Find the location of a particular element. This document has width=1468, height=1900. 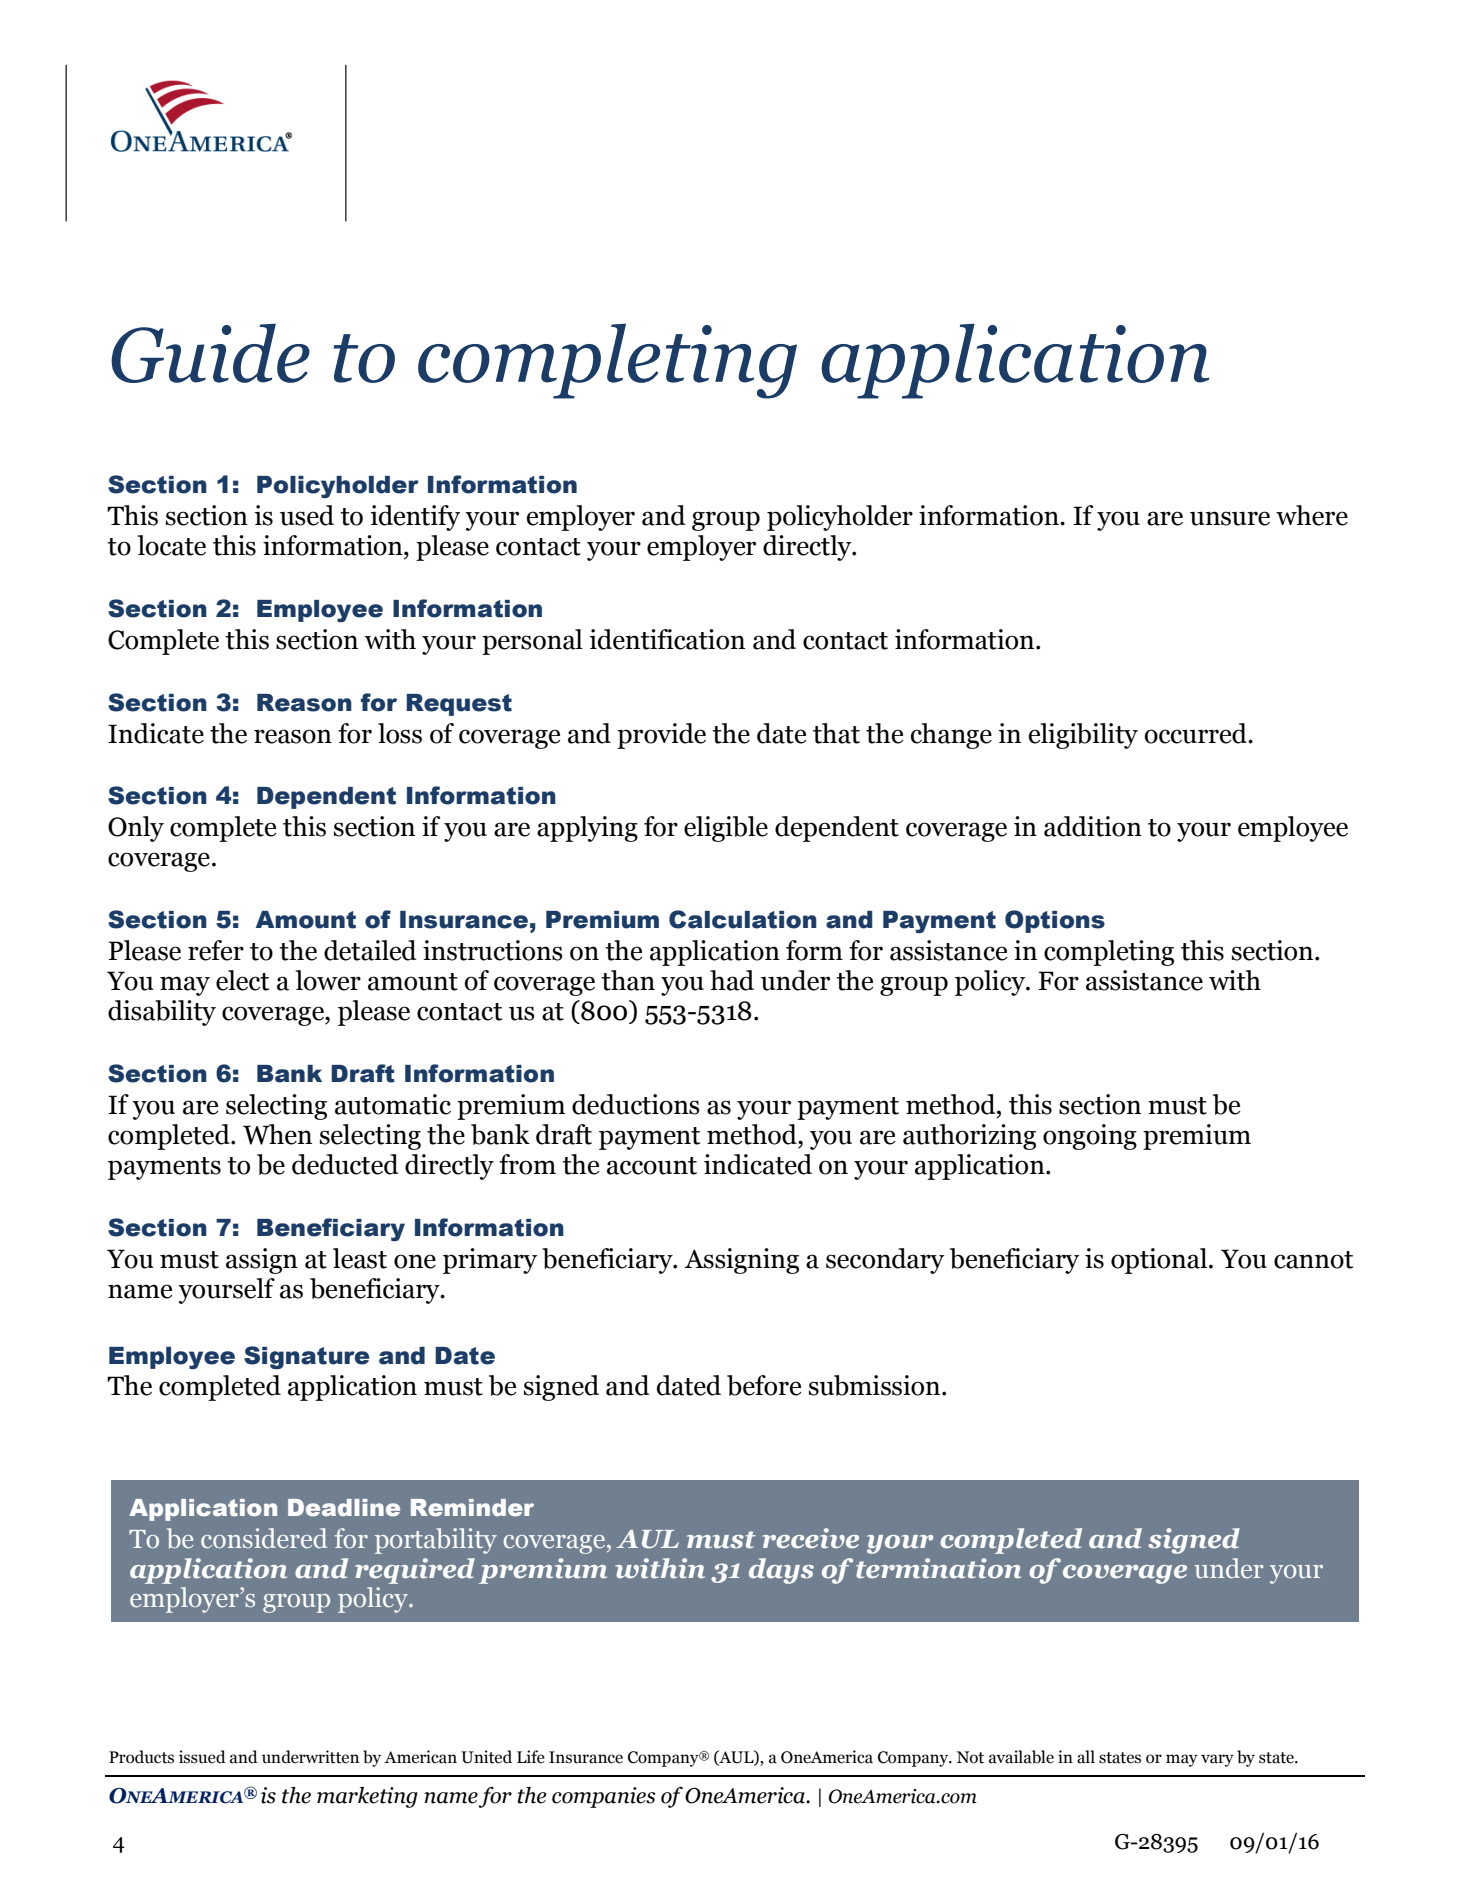

Guide is located at coordinates (210, 353).
